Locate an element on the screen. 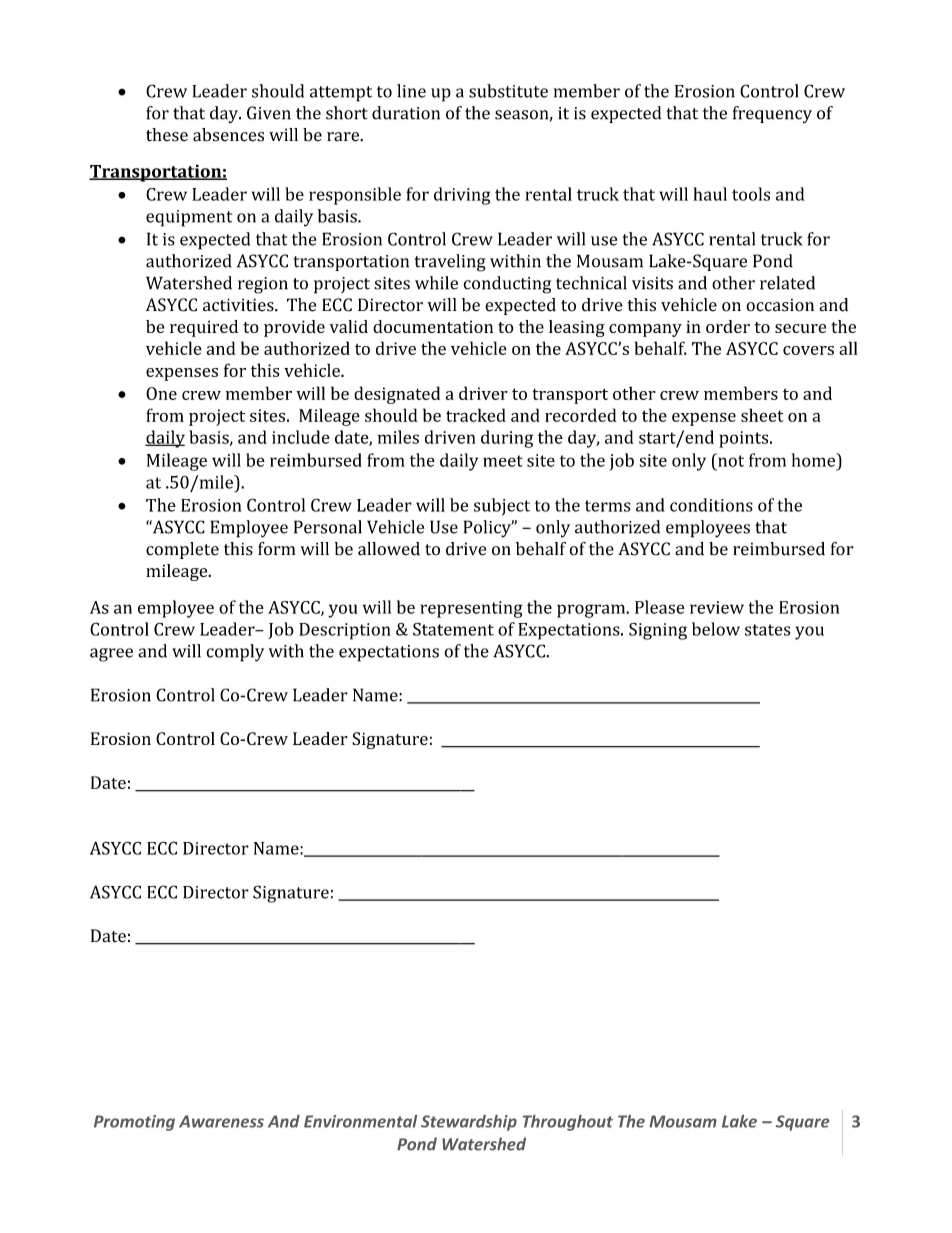 The image size is (952, 1233). below is located at coordinates (716, 629).
